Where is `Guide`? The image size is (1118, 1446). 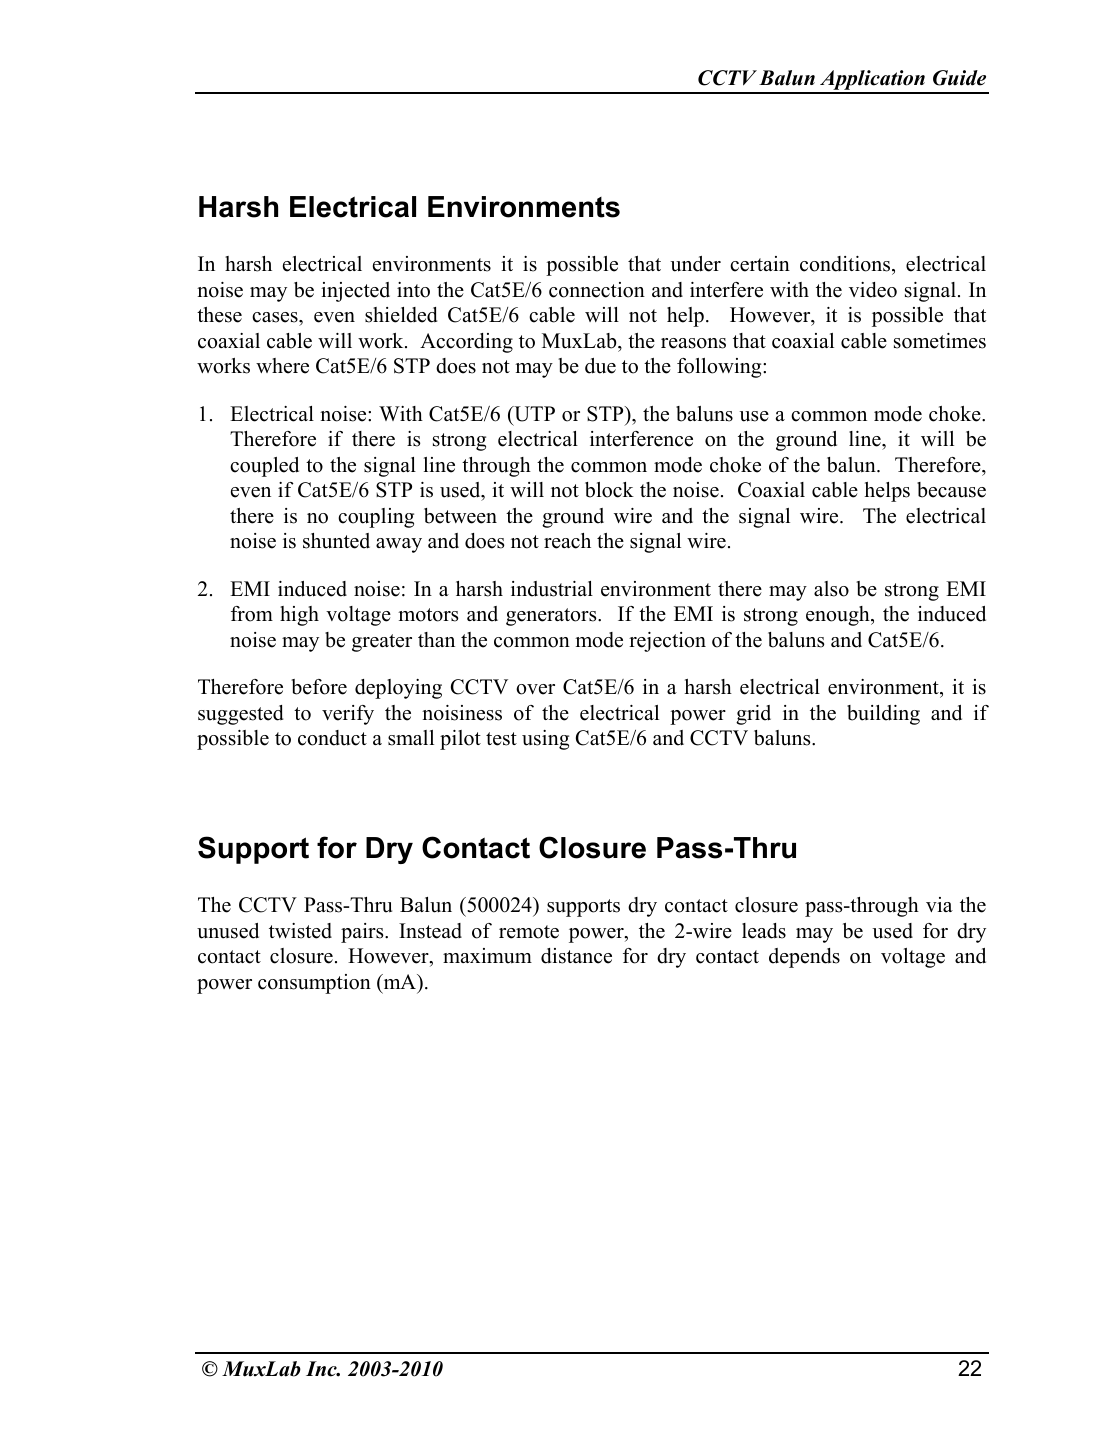 Guide is located at coordinates (959, 78).
